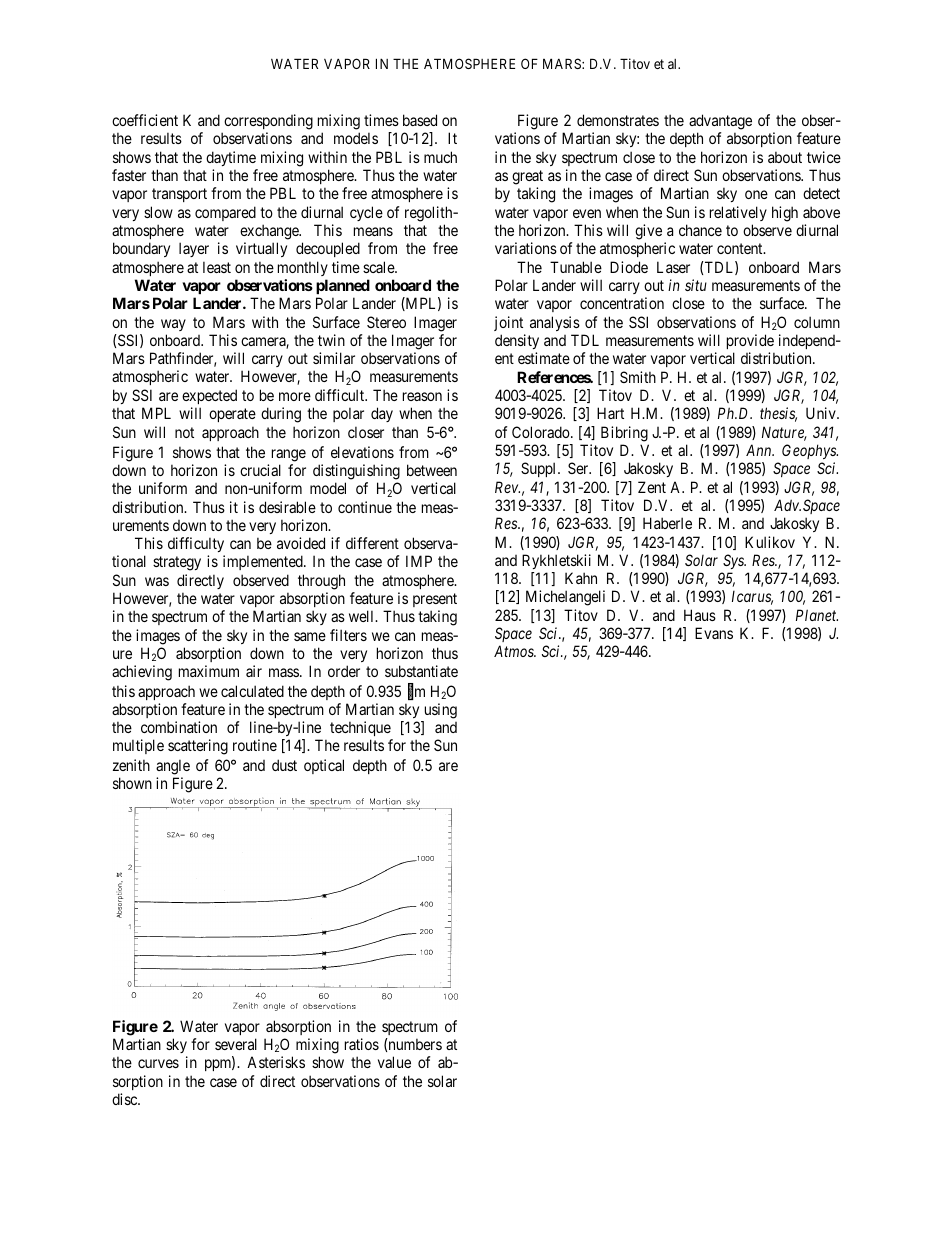  What do you see at coordinates (236, 1044) in the page?
I see `several` at bounding box center [236, 1044].
